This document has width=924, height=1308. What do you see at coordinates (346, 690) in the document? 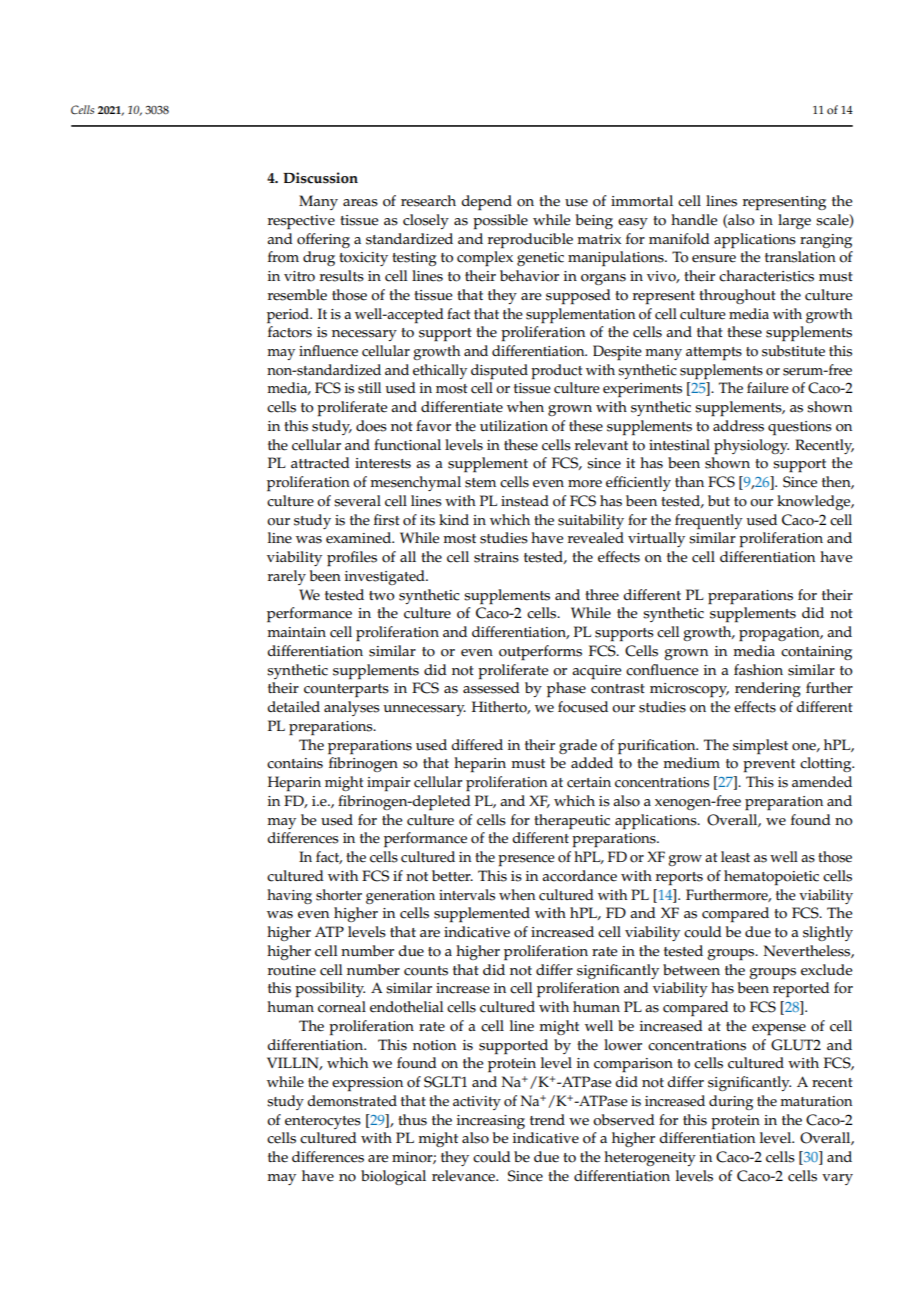
I see `counterparts` at bounding box center [346, 690].
